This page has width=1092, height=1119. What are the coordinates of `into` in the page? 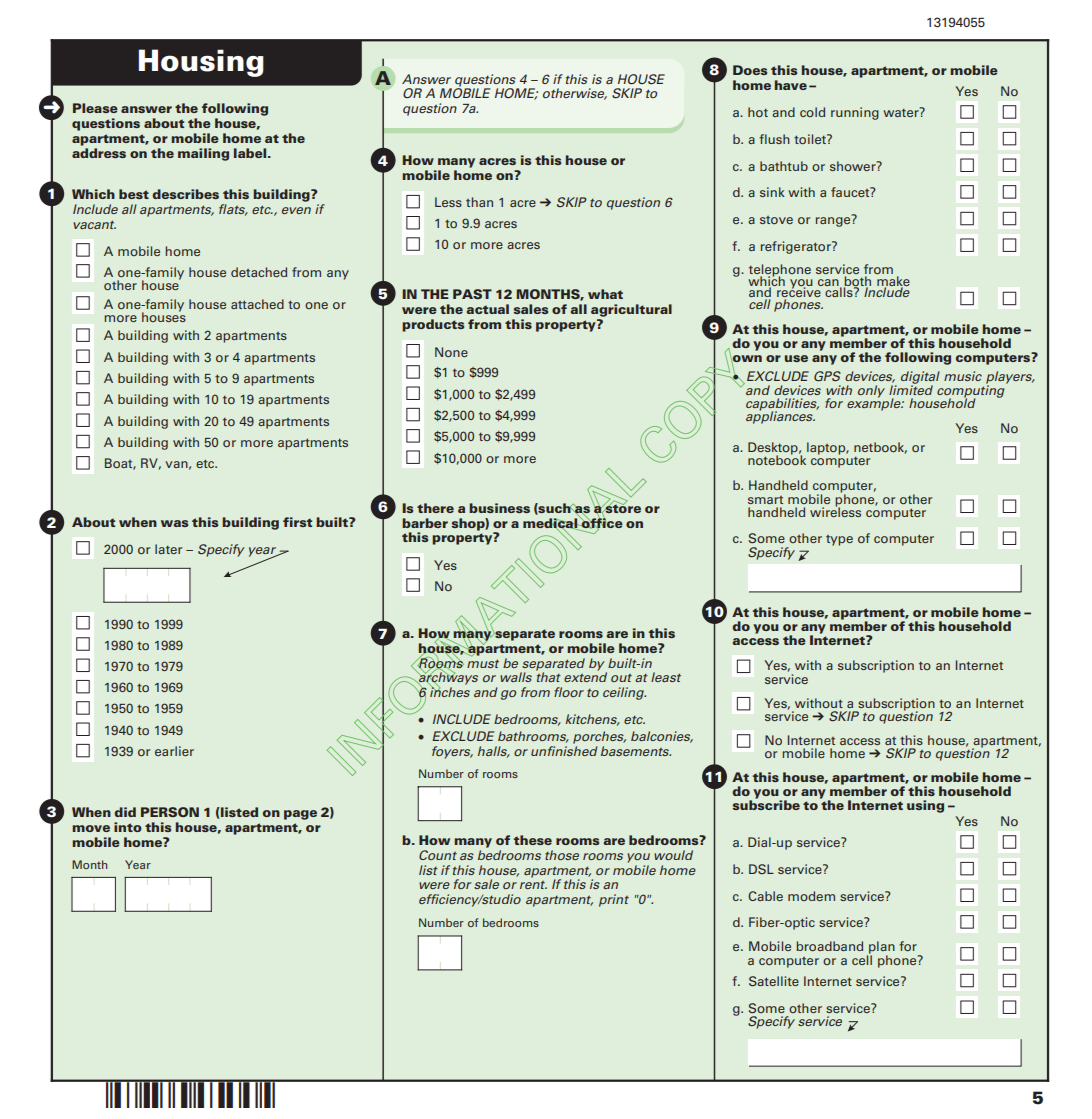 It's located at (128, 827).
